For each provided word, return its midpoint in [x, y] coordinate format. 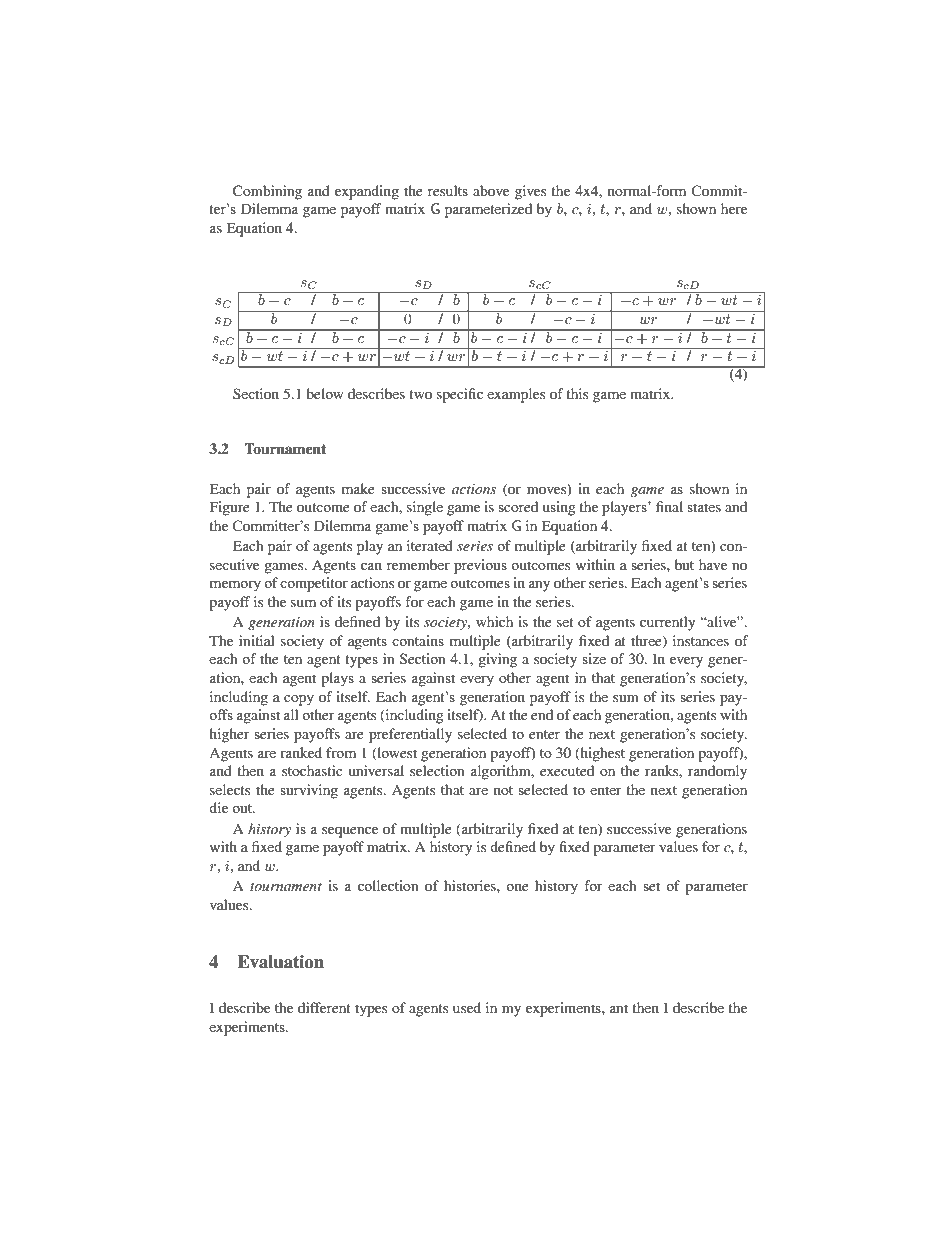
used [467, 1007]
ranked [301, 752]
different [324, 1007]
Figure [230, 508]
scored [518, 506]
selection [437, 770]
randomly [717, 772]
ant [619, 1008]
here [734, 208]
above [491, 190]
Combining [267, 192]
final [669, 506]
